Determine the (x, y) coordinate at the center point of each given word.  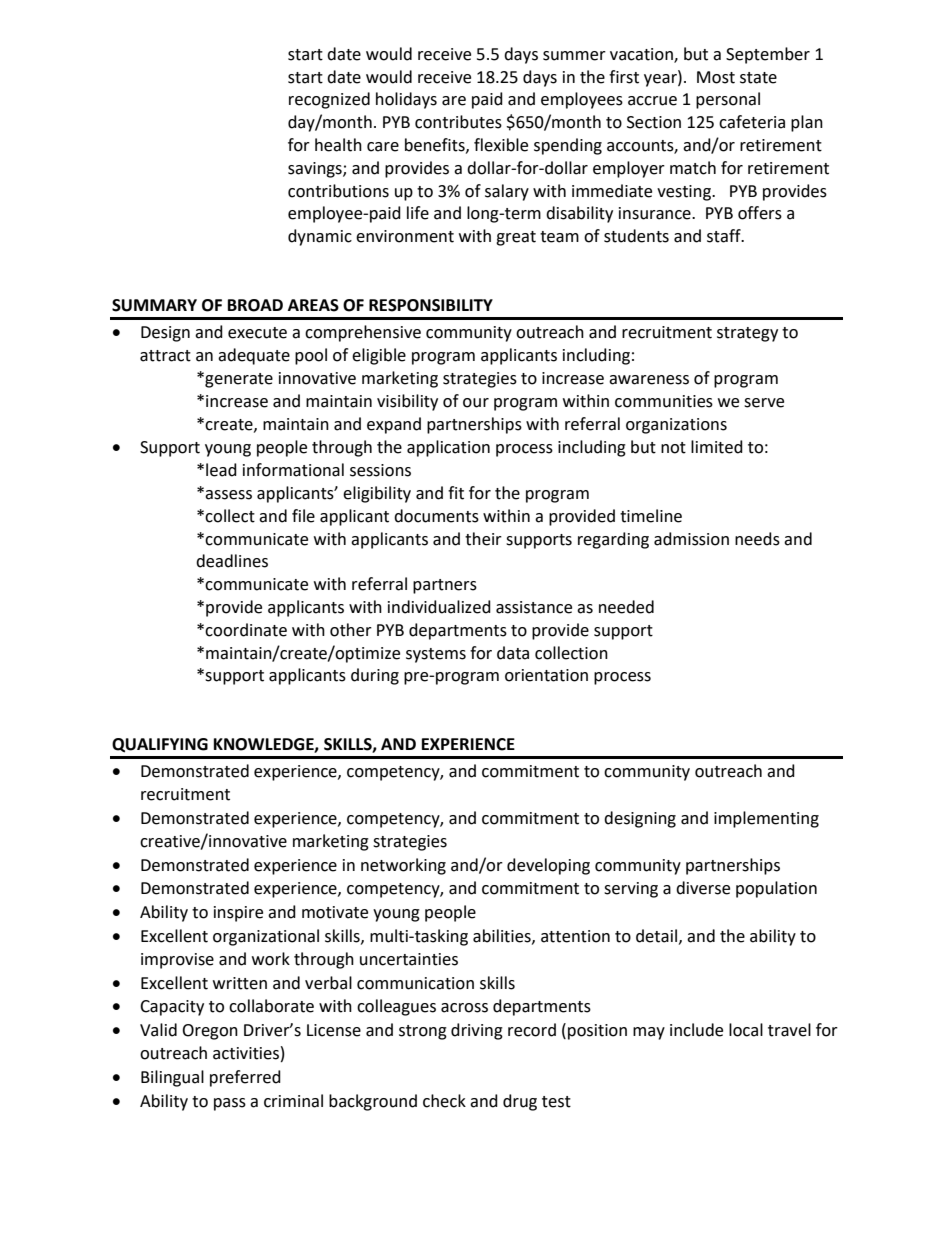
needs (757, 539)
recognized (329, 100)
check (444, 1101)
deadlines (232, 561)
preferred (245, 1078)
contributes (458, 122)
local (746, 1030)
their (483, 539)
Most (716, 77)
